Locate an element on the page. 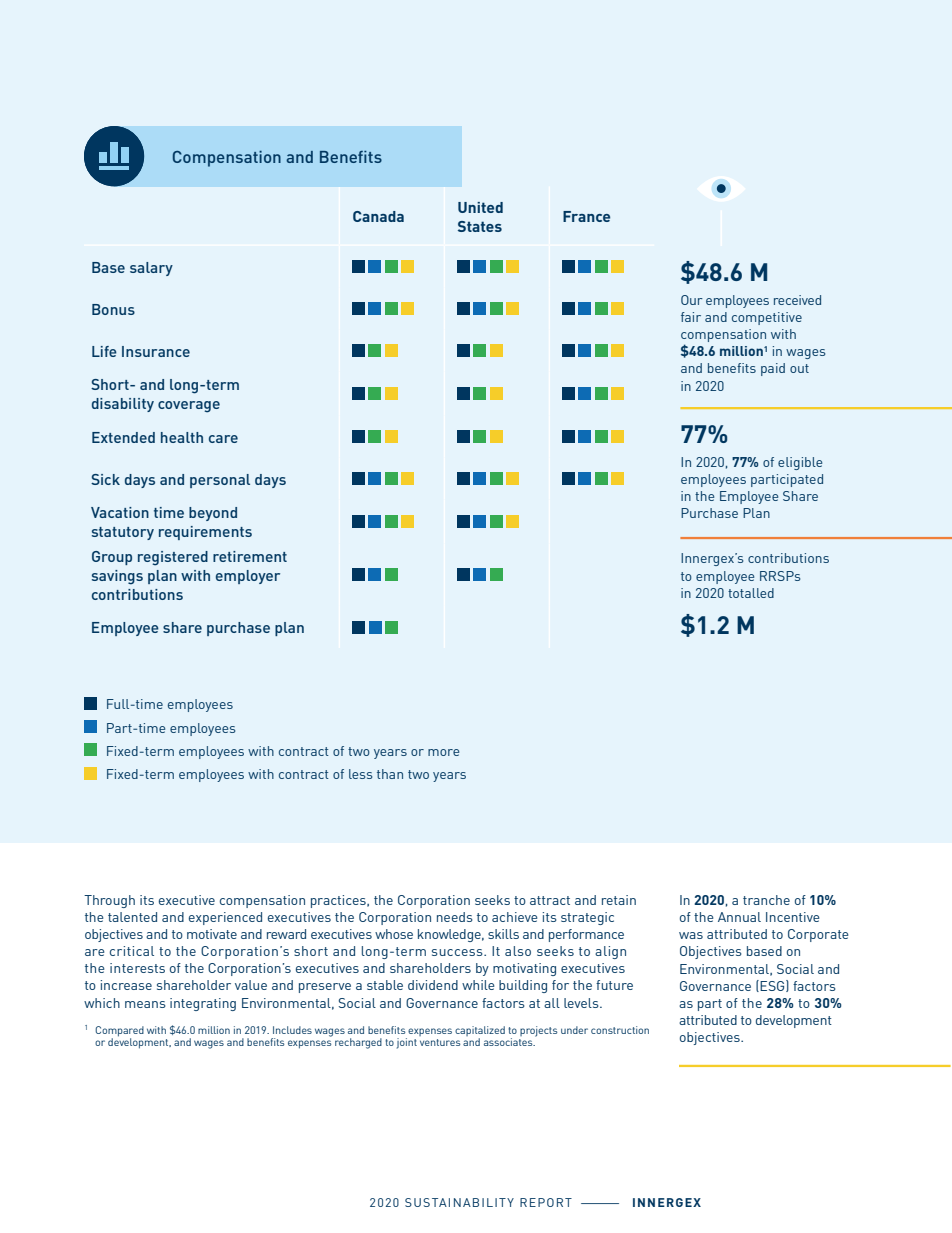  integrating is located at coordinates (203, 1004).
